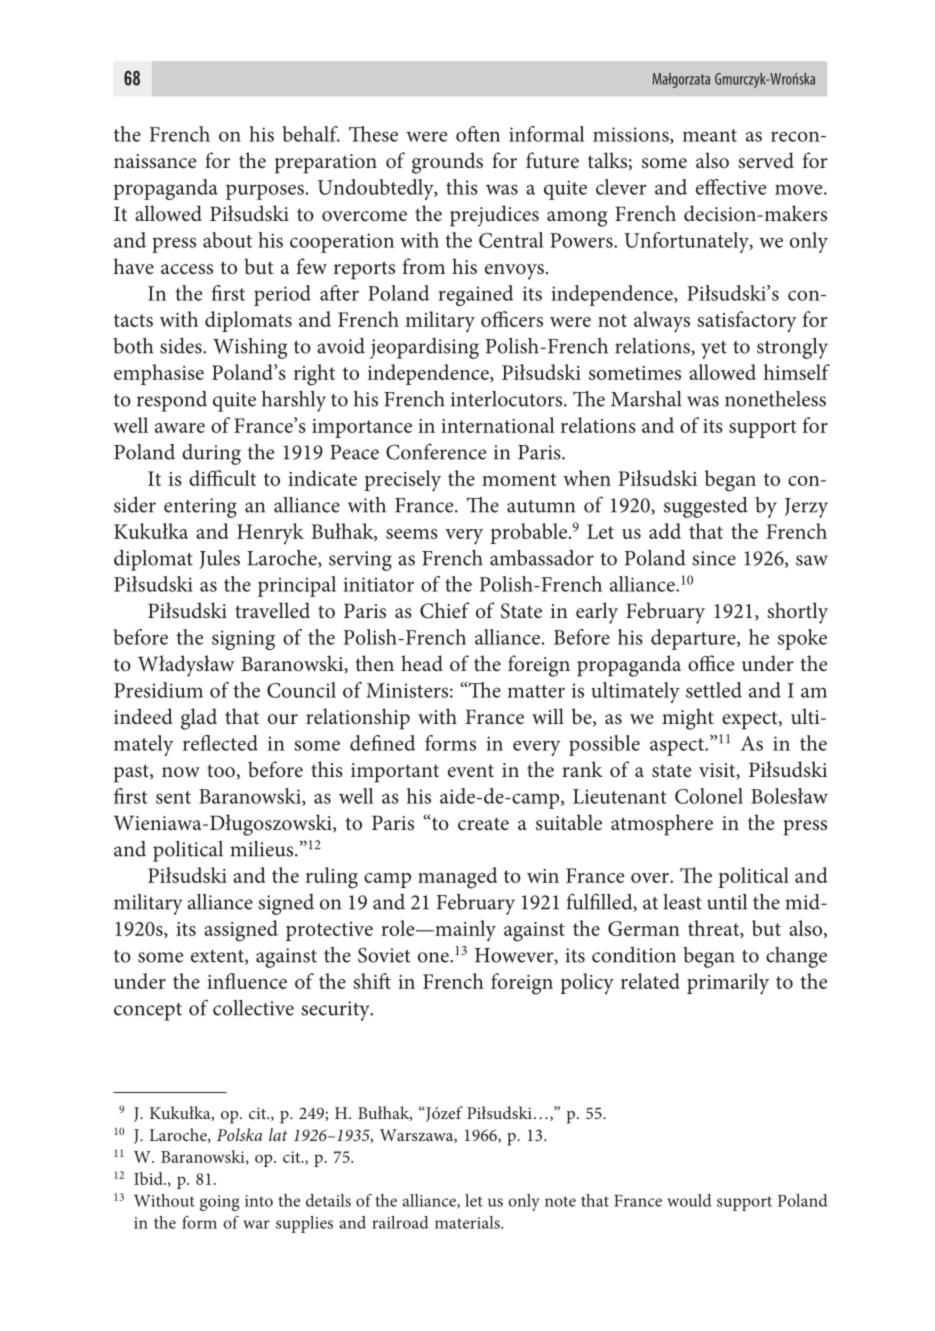  I want to click on grounds, so click(447, 163).
